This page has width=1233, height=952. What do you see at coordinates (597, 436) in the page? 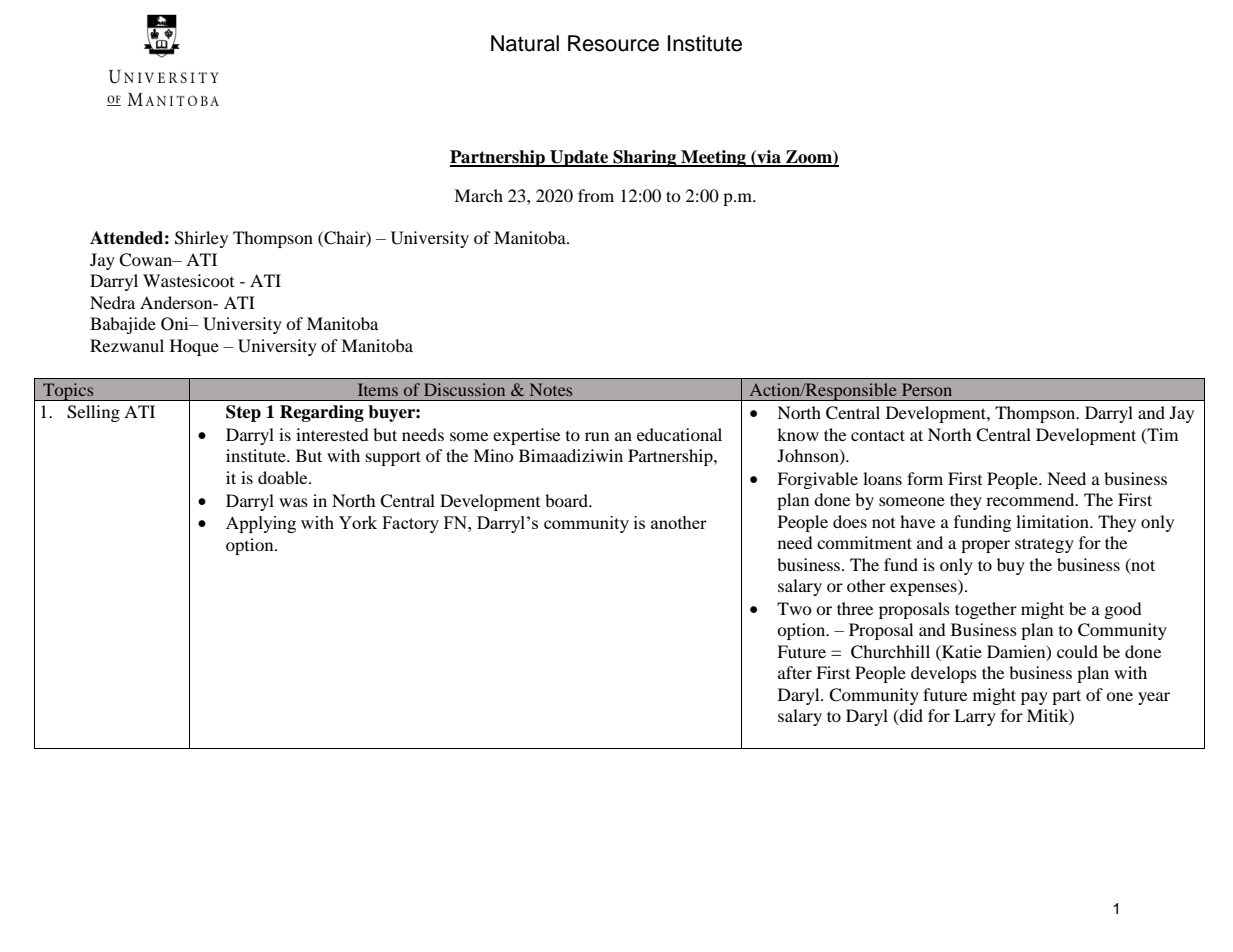
I see `run` at bounding box center [597, 436].
